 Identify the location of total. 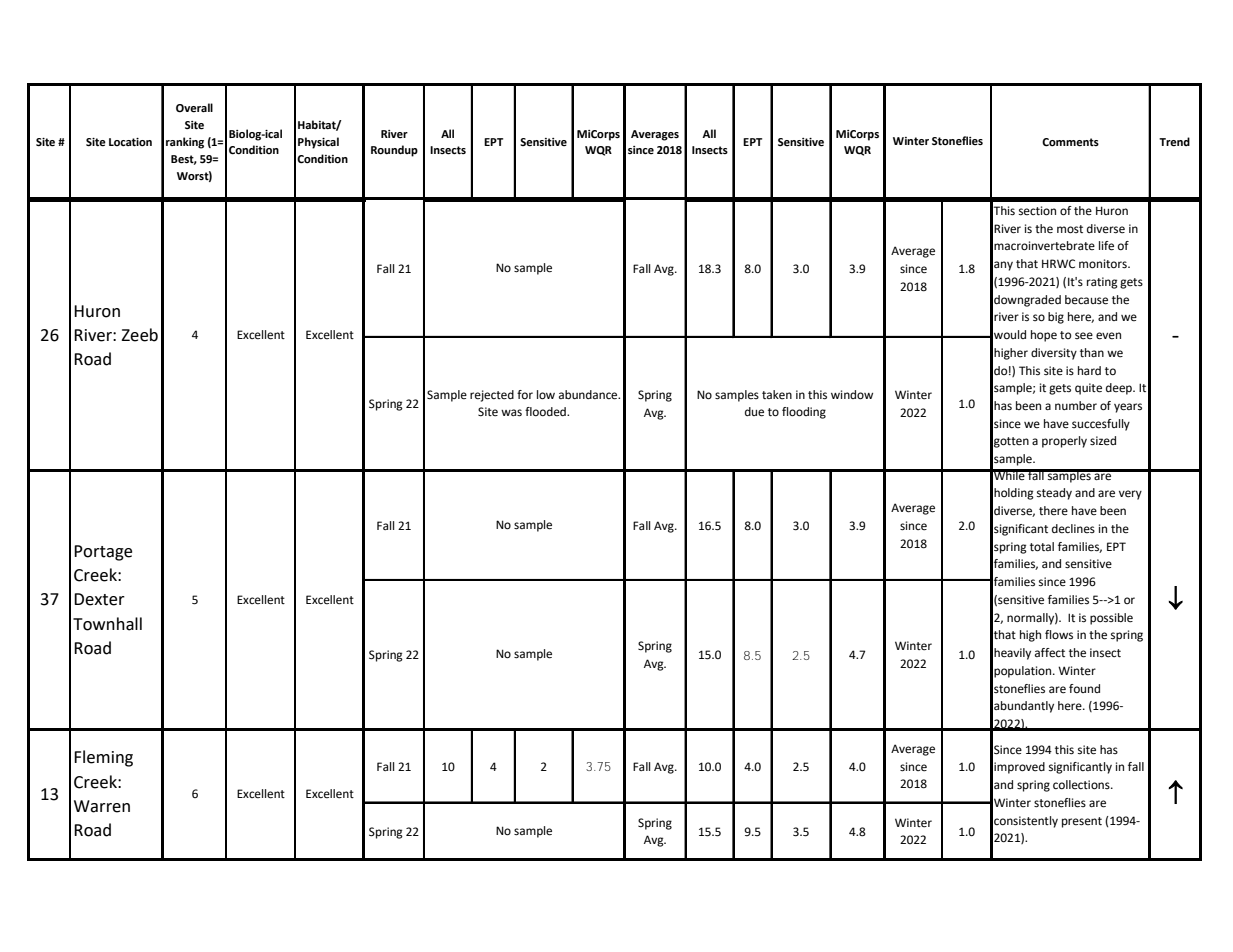
(1042, 547).
